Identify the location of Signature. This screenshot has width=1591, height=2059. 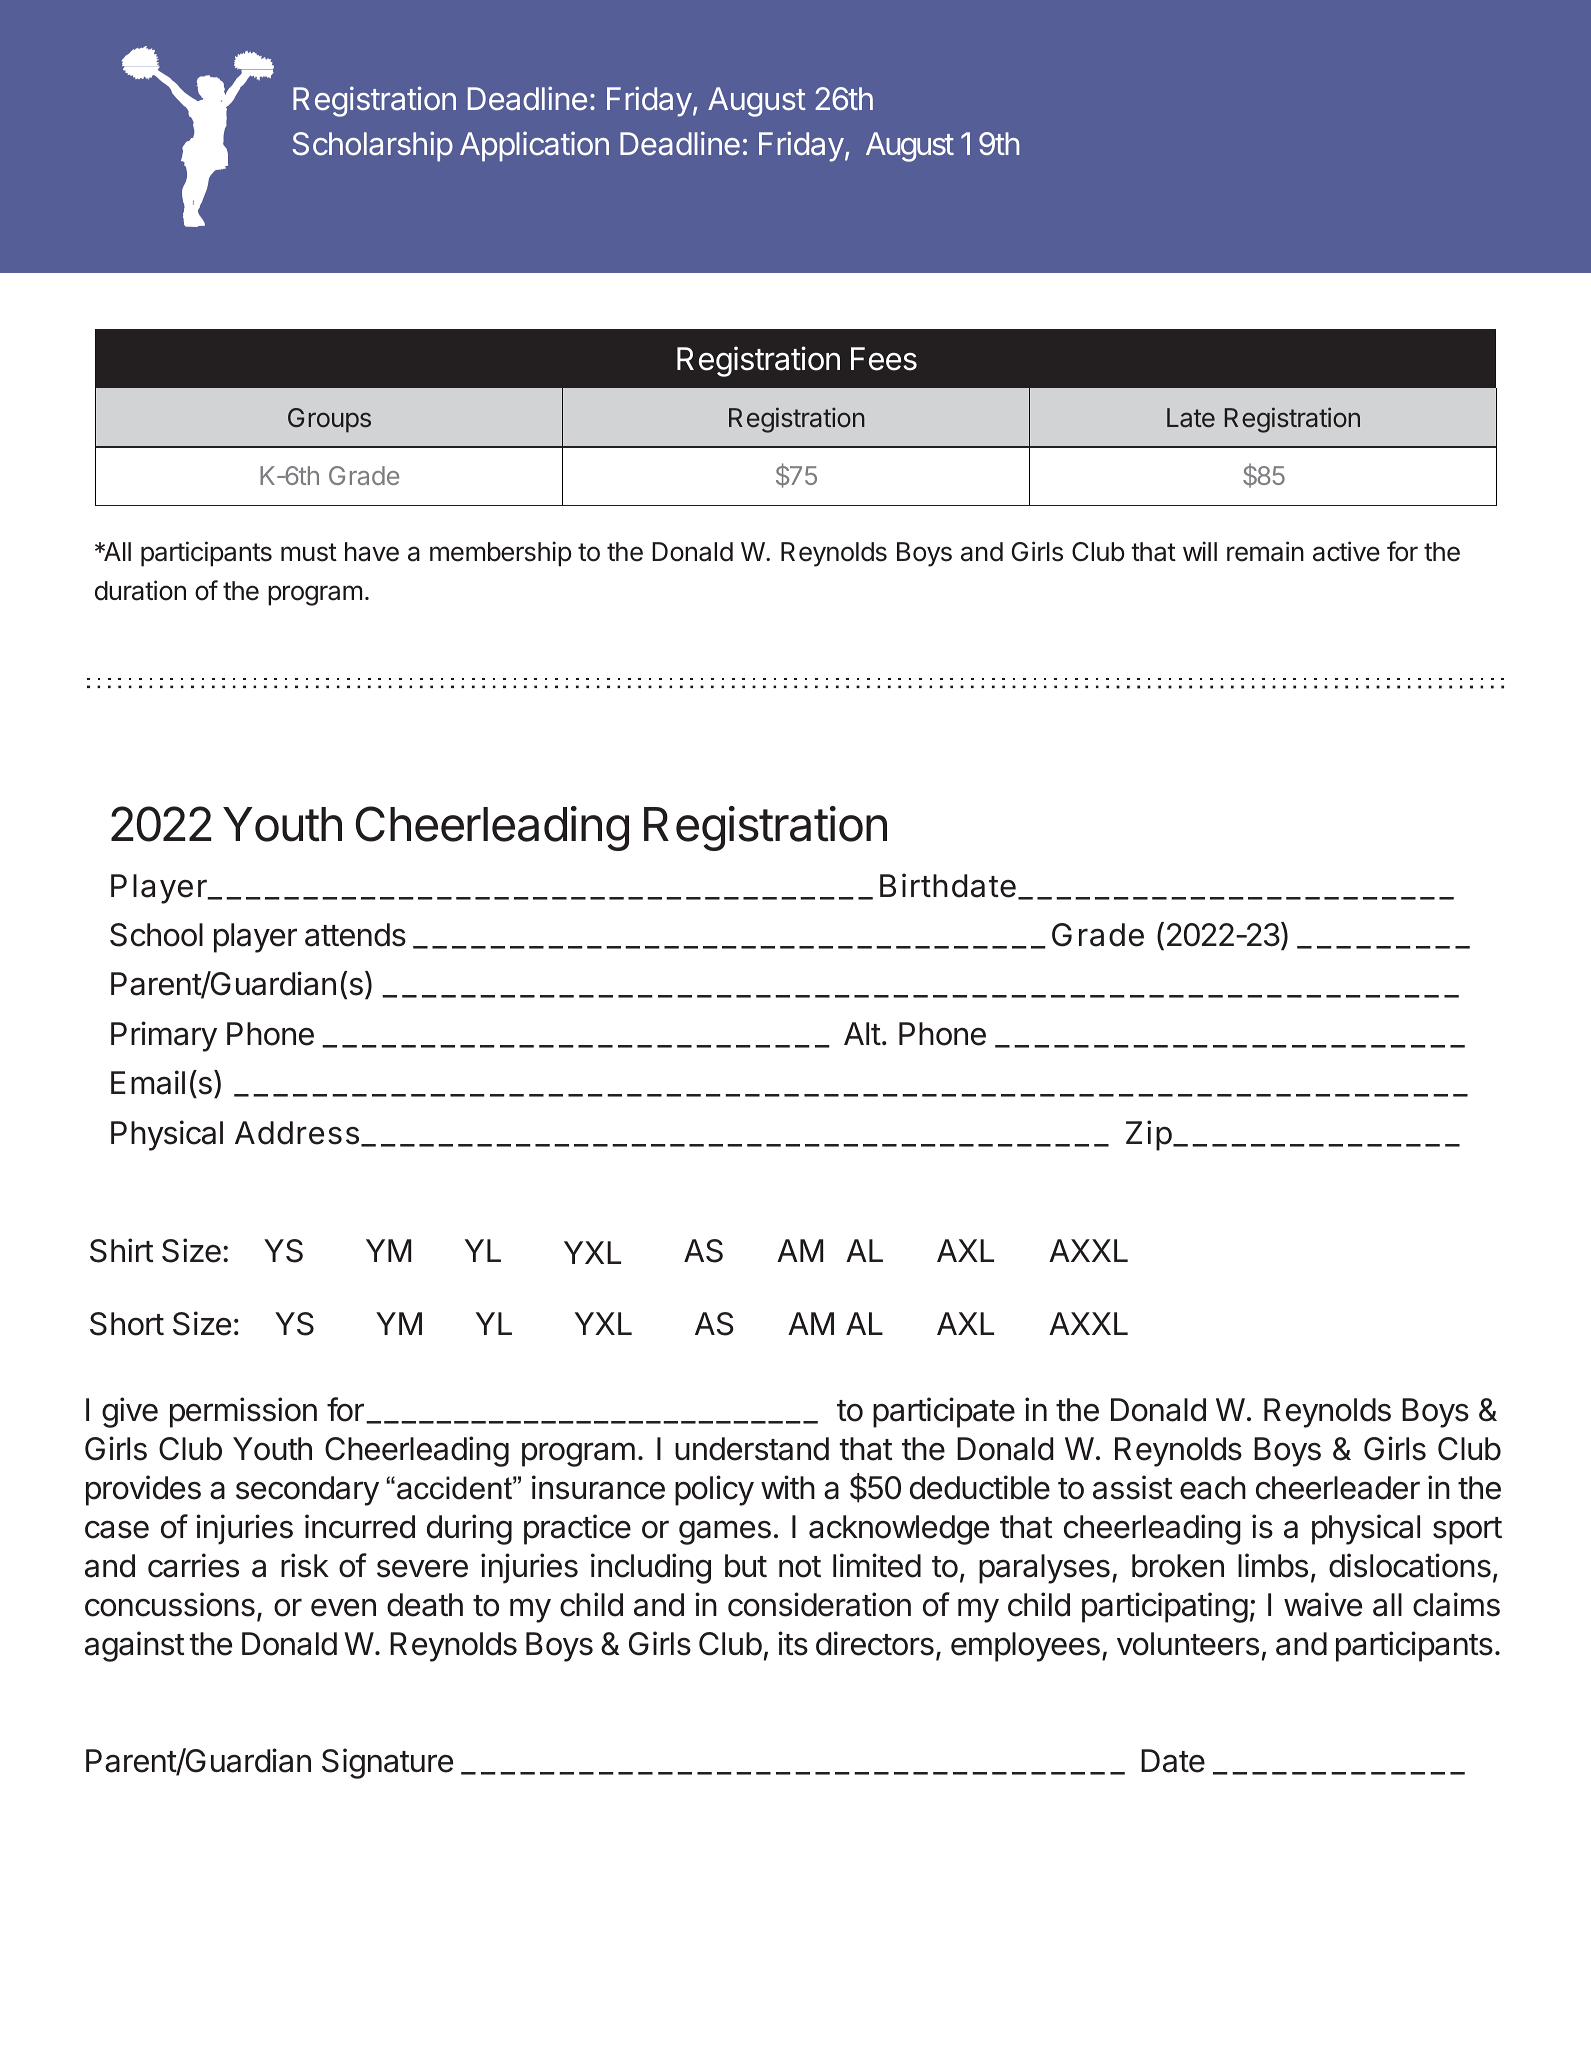
(387, 1763).
